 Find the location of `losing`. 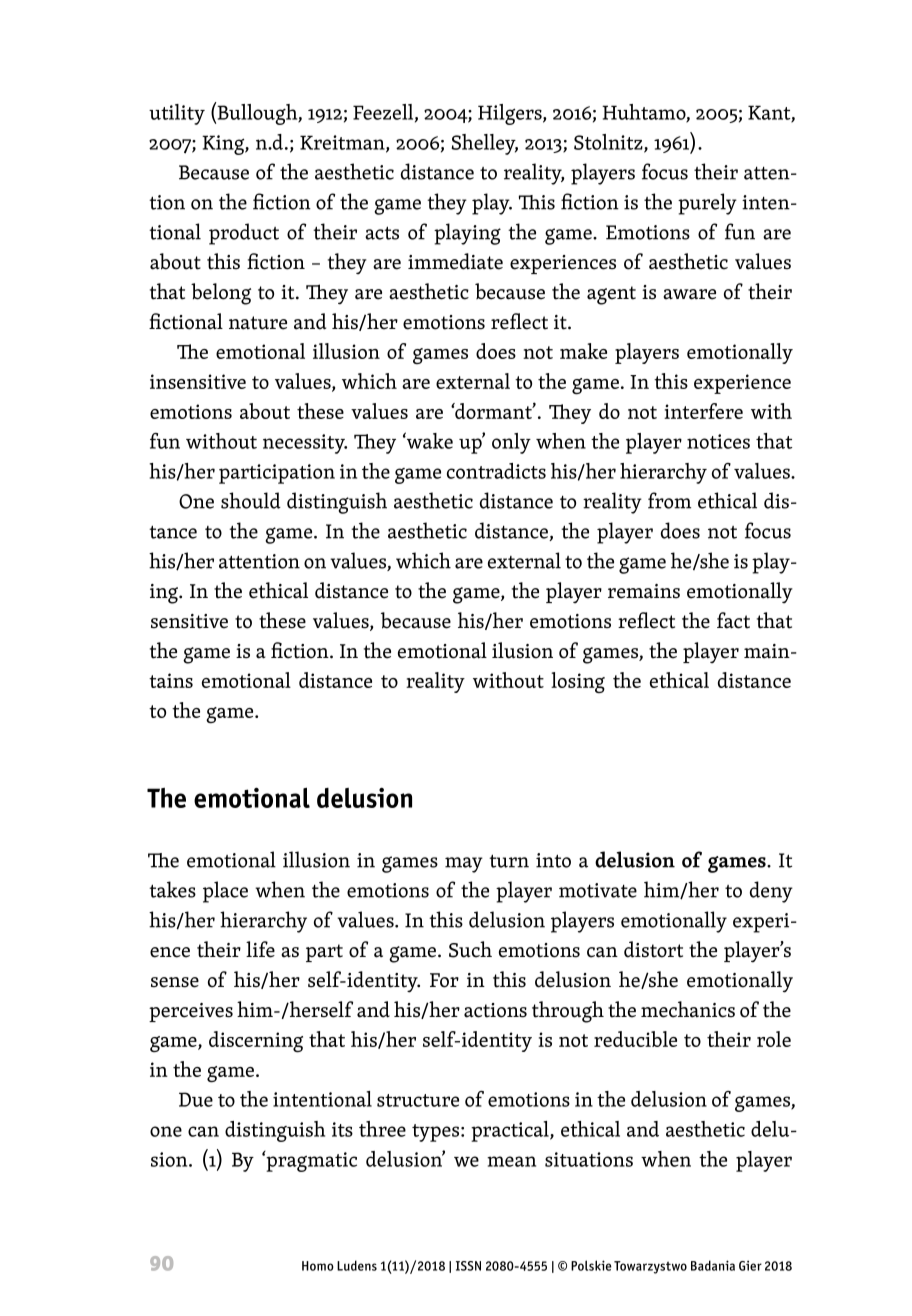

losing is located at coordinates (578, 682).
